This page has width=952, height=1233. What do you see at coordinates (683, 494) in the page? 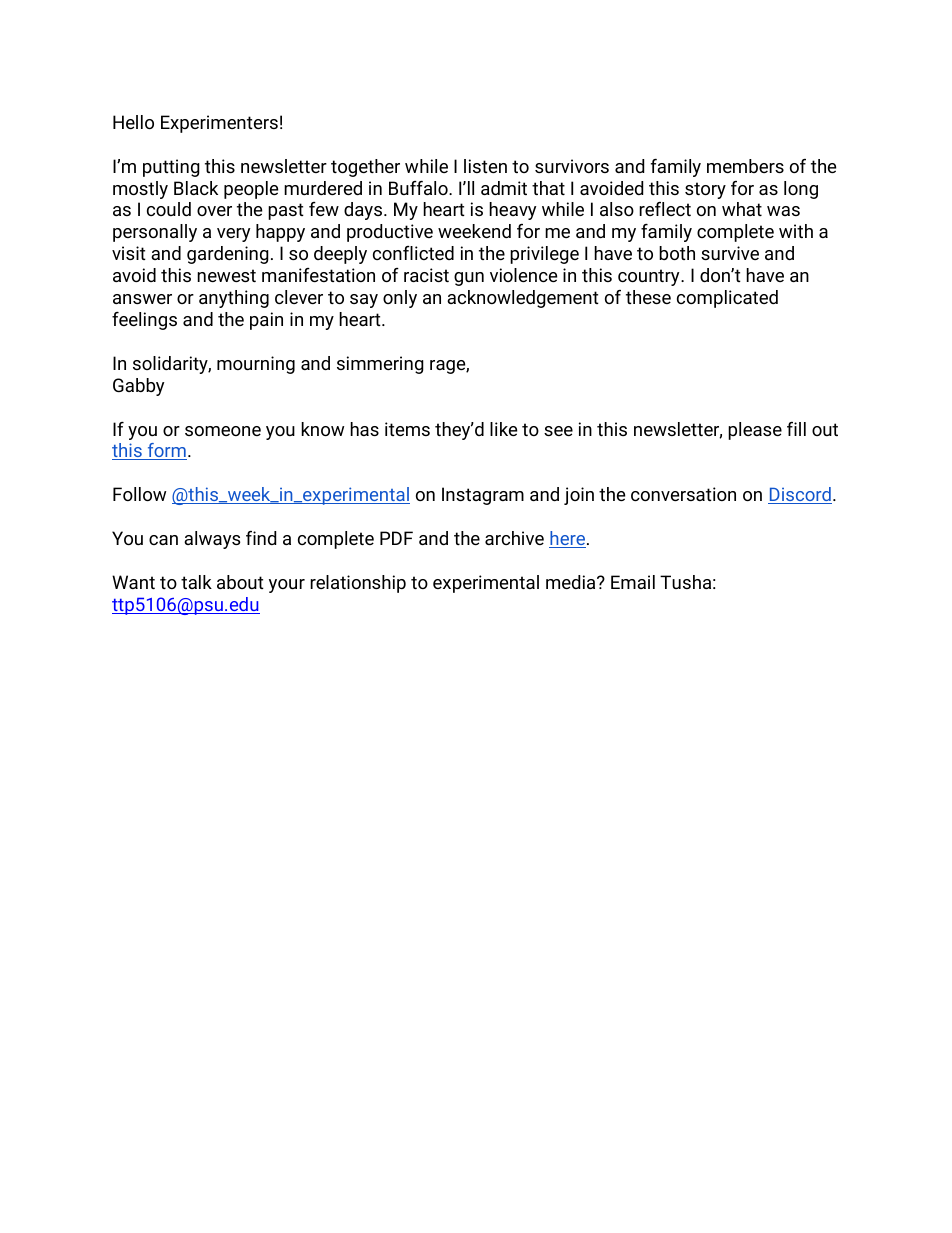
I see `conversation` at bounding box center [683, 494].
